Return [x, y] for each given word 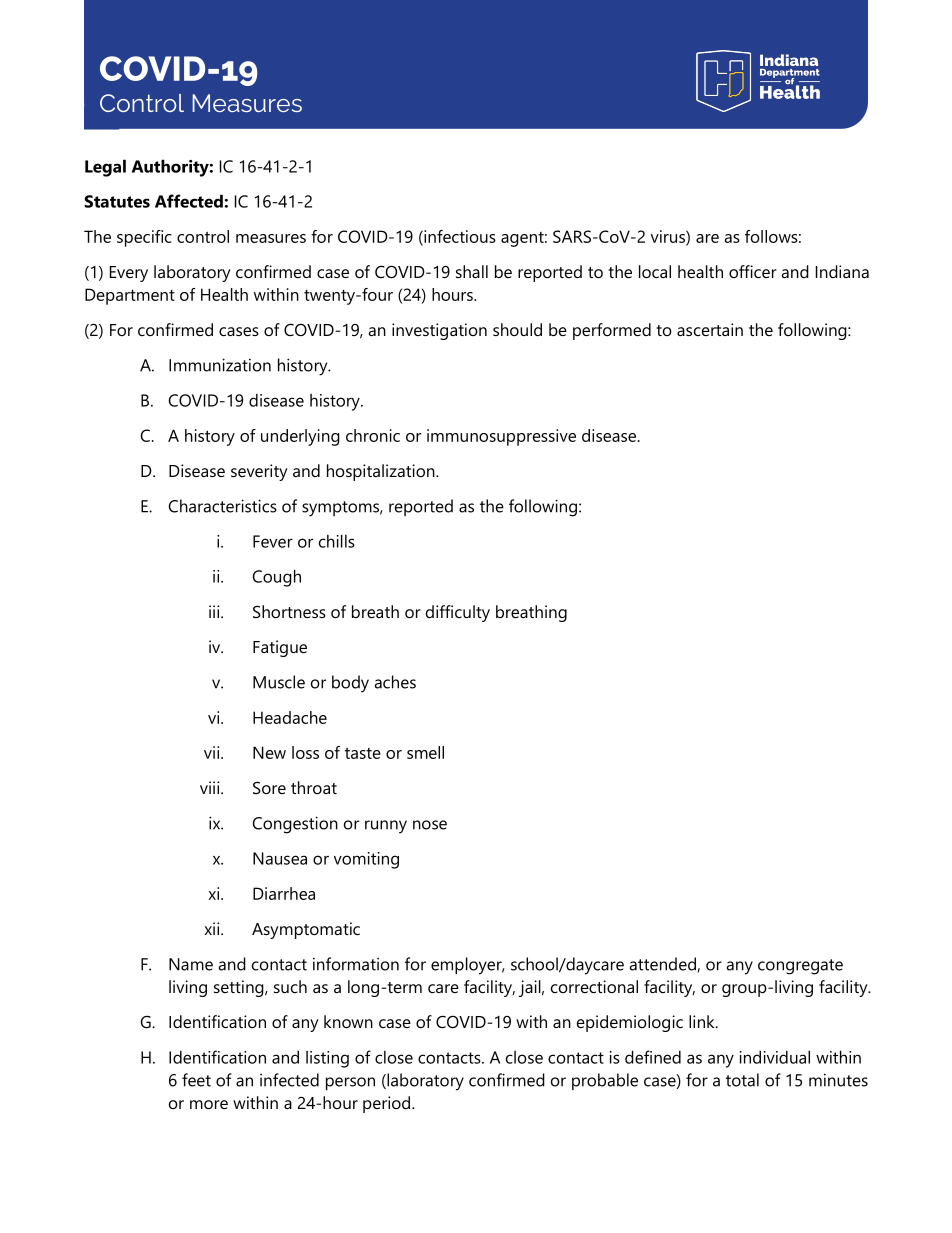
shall [472, 271]
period [388, 1104]
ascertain [710, 329]
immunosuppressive [501, 437]
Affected [189, 201]
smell [425, 752]
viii [211, 787]
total [742, 1080]
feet [196, 1080]
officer [753, 271]
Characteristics [222, 506]
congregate [800, 967]
